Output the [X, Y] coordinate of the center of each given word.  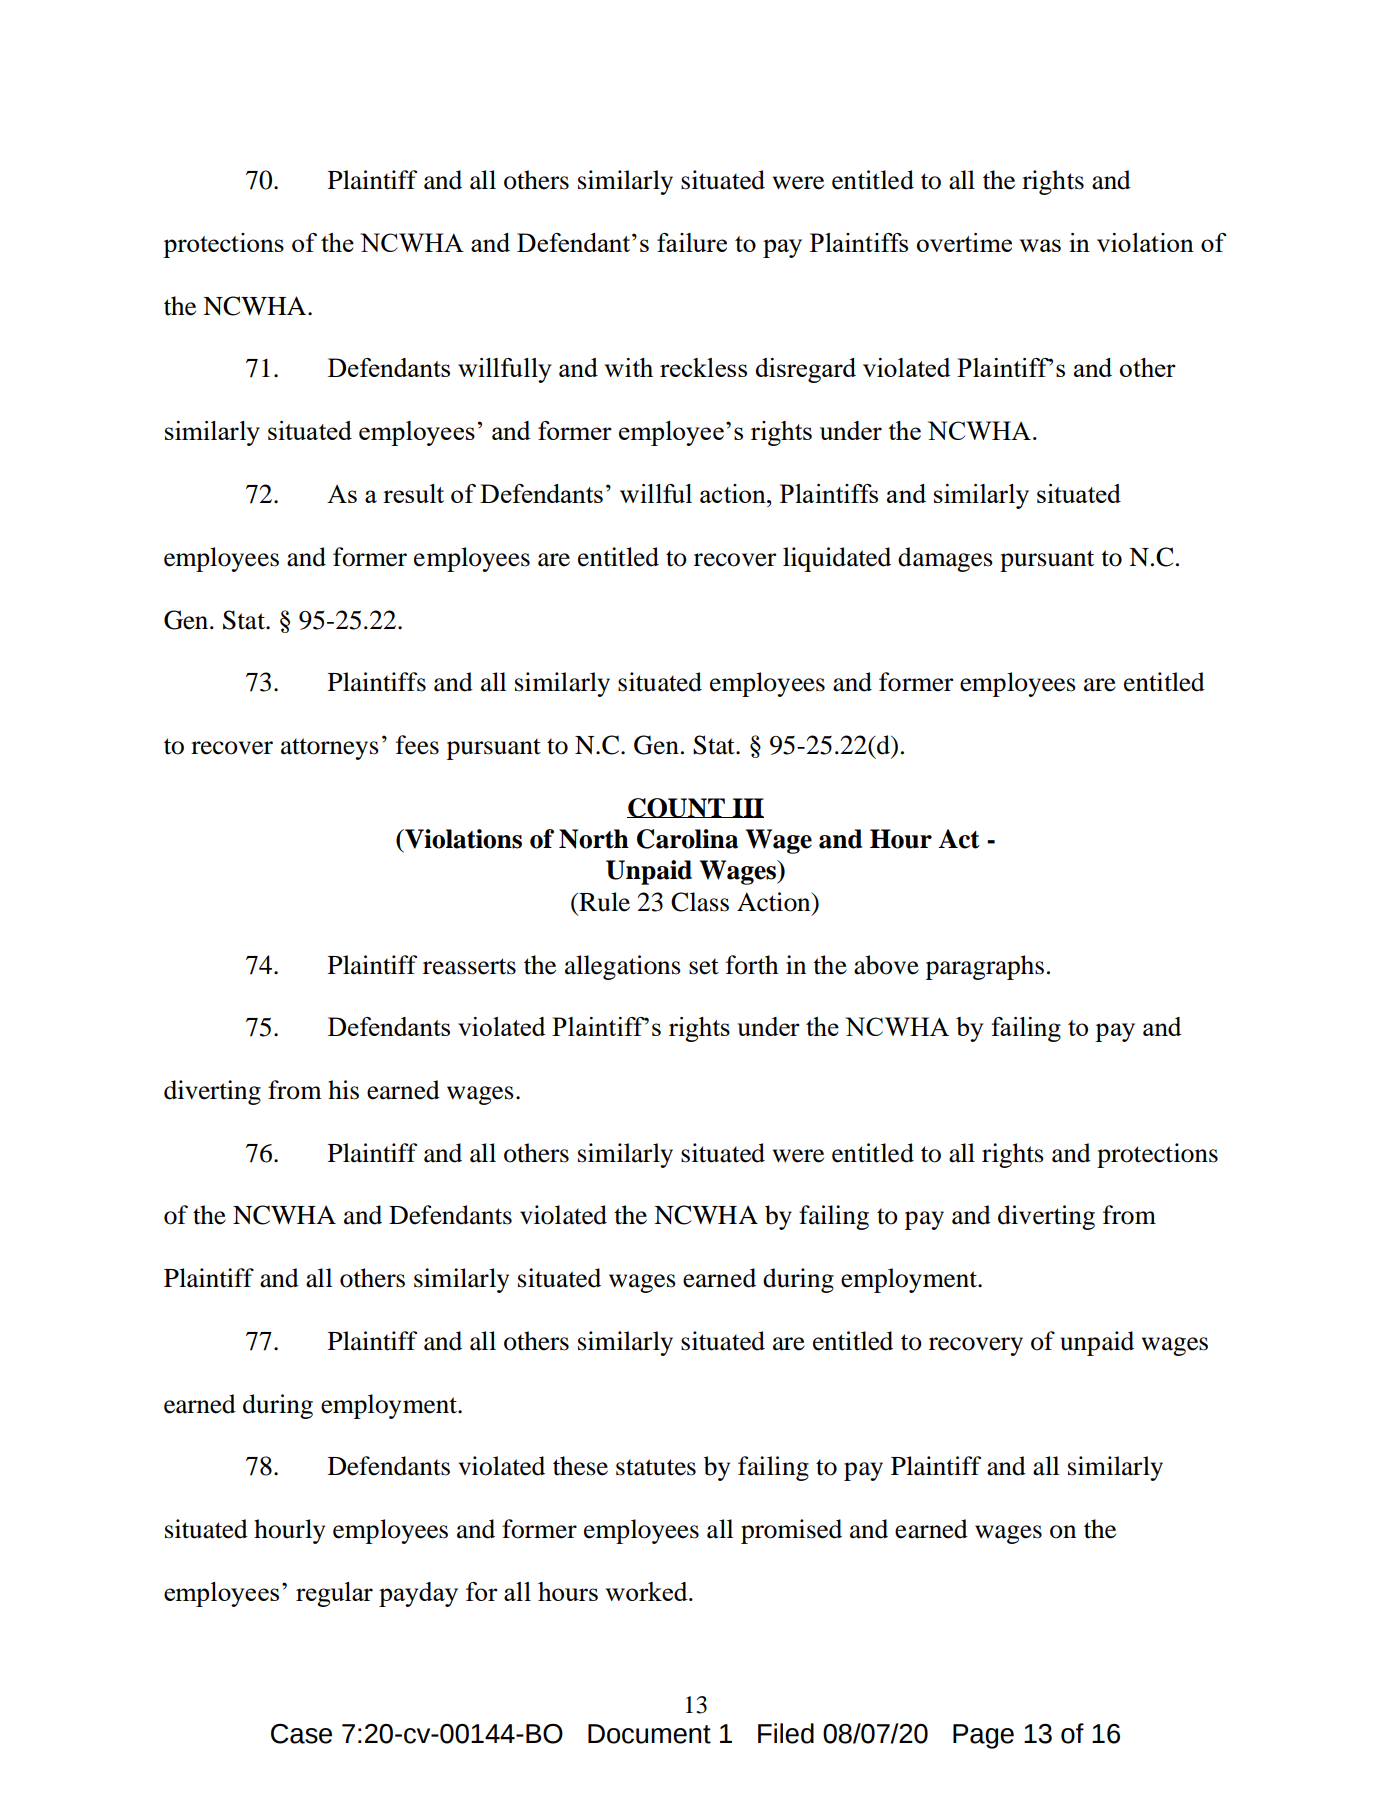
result [413, 493]
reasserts [469, 966]
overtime [964, 242]
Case [301, 1734]
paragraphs [985, 967]
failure [692, 242]
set [704, 966]
